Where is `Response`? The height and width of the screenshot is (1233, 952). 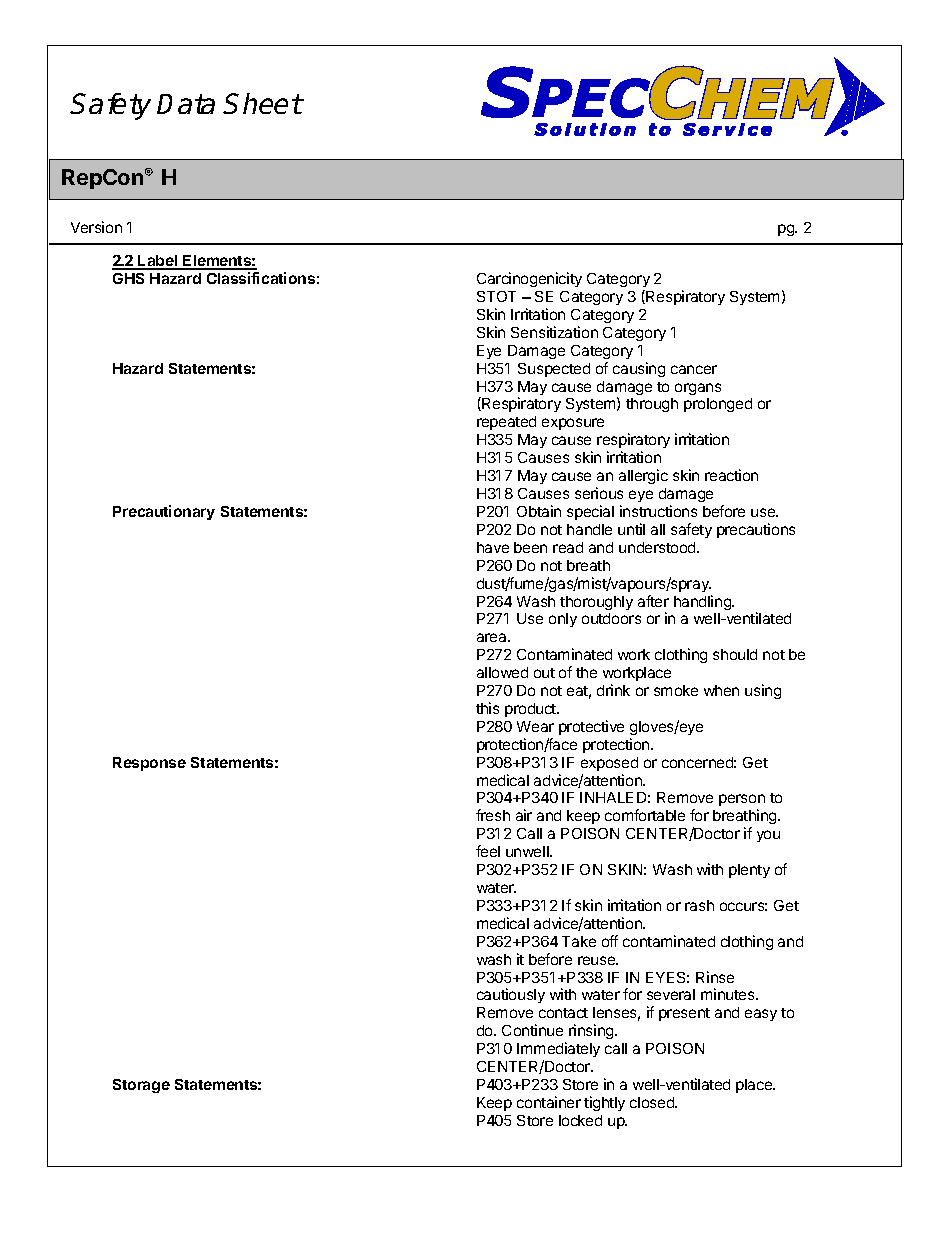 Response is located at coordinates (149, 764).
